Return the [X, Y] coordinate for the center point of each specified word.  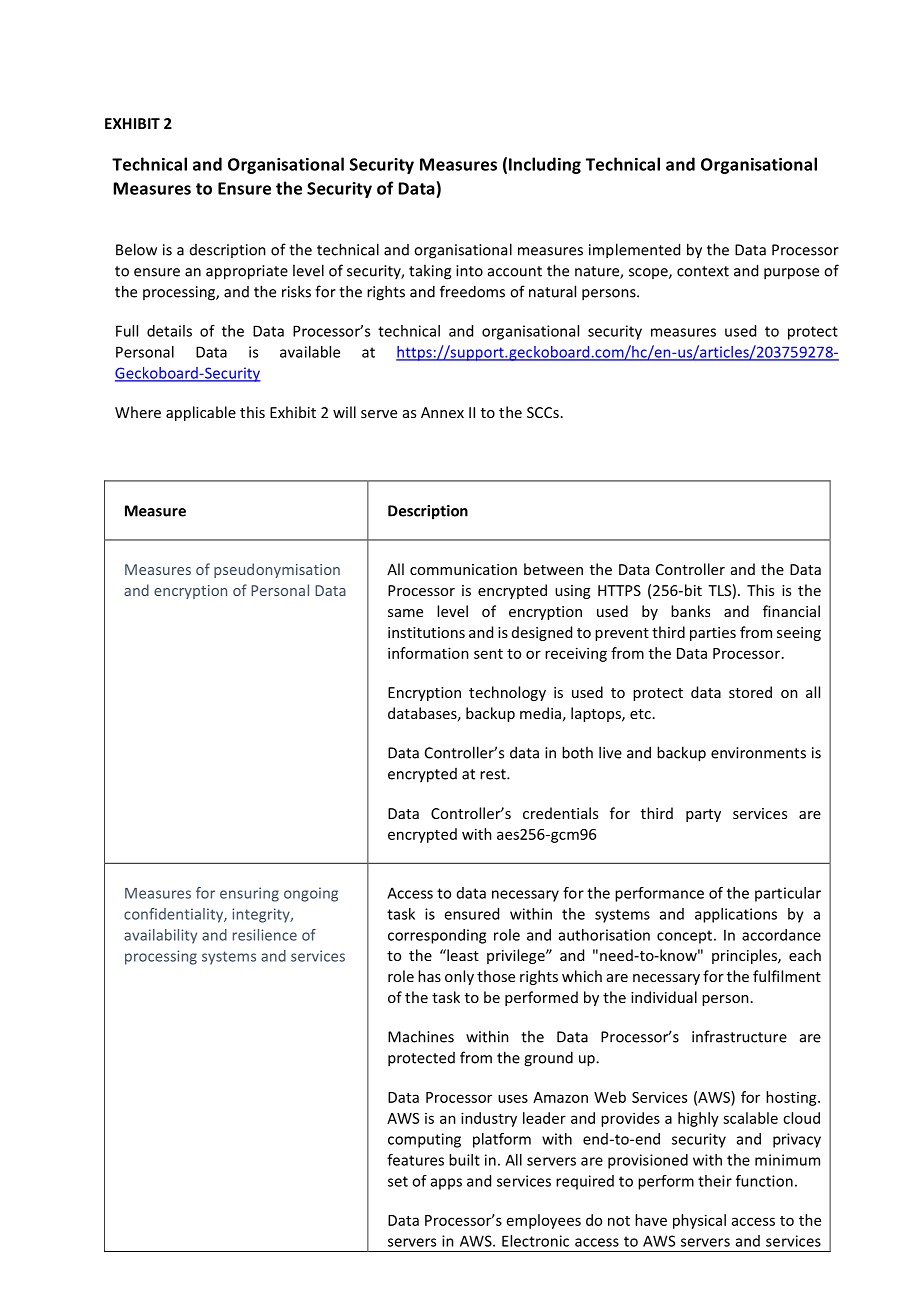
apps [446, 1184]
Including [545, 165]
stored [750, 692]
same [405, 613]
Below [136, 249]
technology [507, 693]
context [703, 271]
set [398, 1181]
